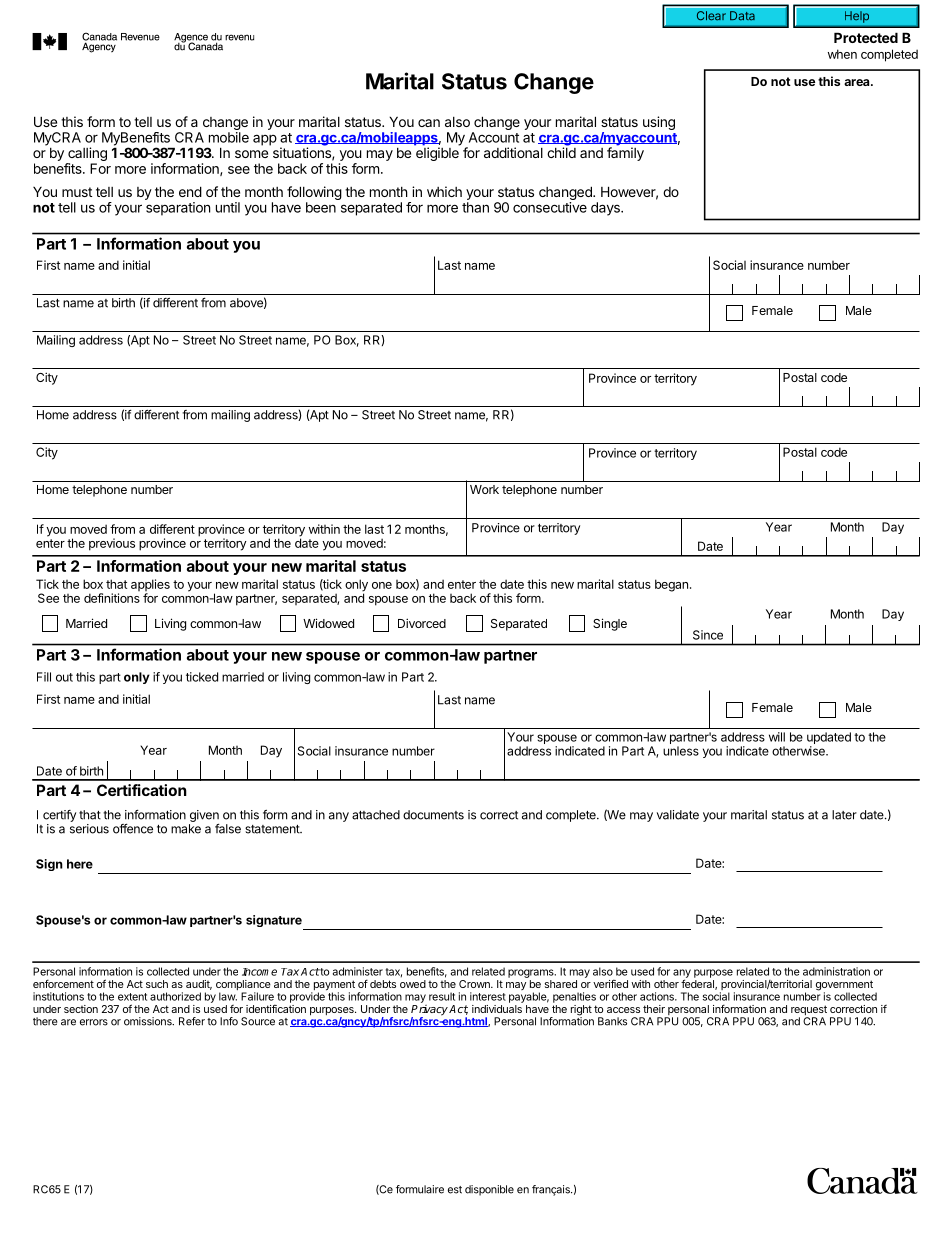 This screenshot has width=952, height=1233. Describe the element at coordinates (708, 635) in the screenshot. I see `Since` at that location.
